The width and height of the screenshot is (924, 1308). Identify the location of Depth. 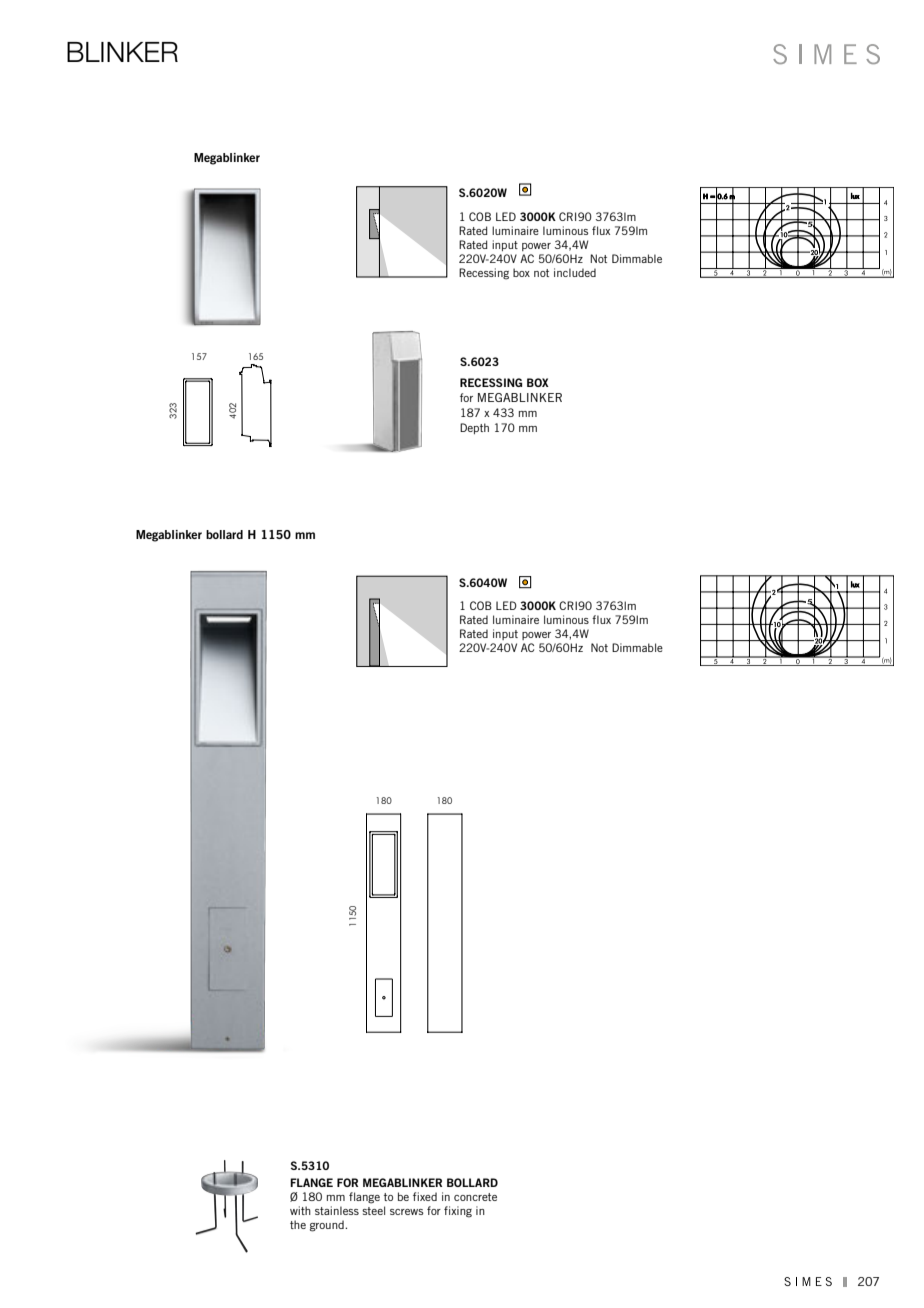
(474, 428).
